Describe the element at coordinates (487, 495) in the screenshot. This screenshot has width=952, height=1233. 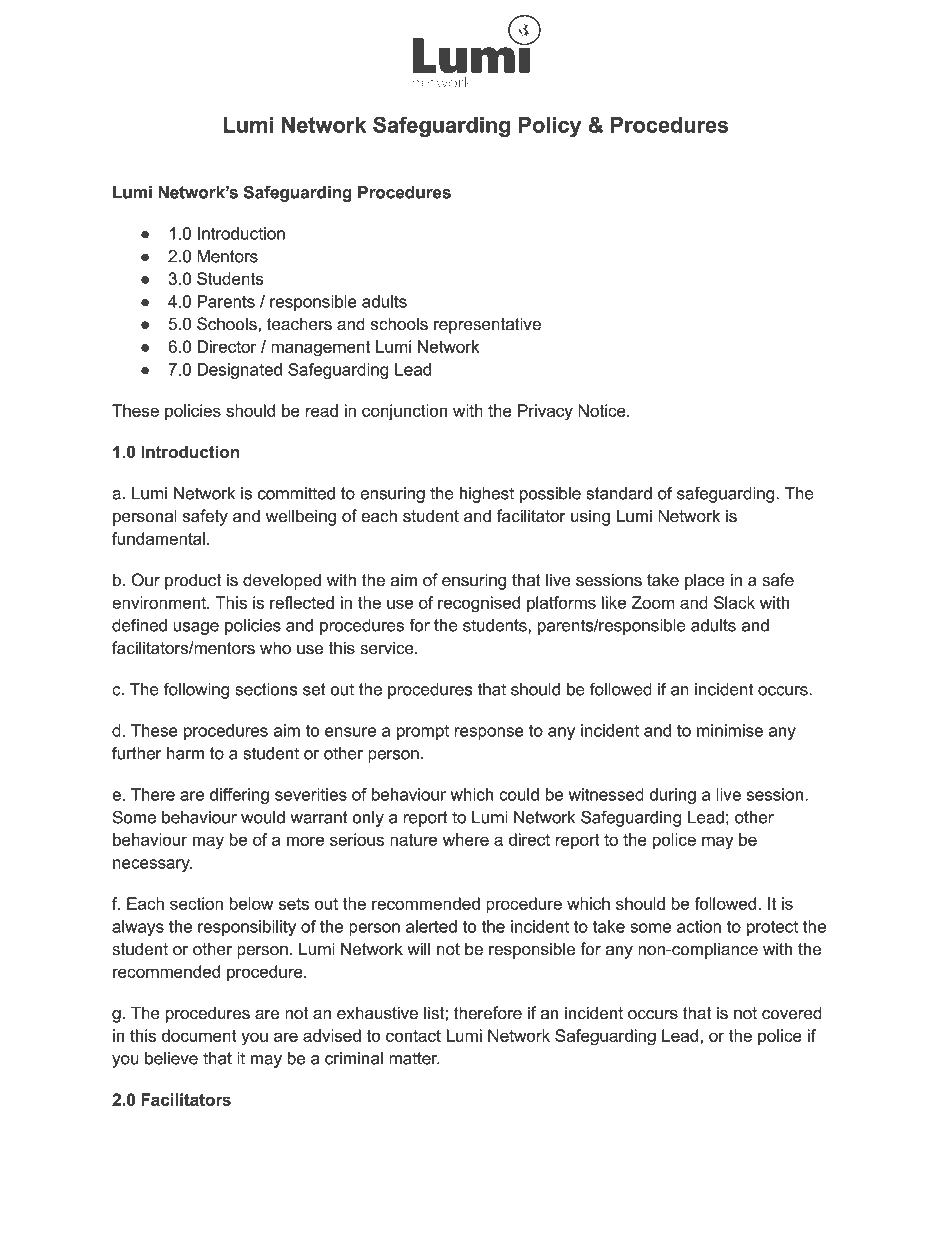
I see `highest` at that location.
